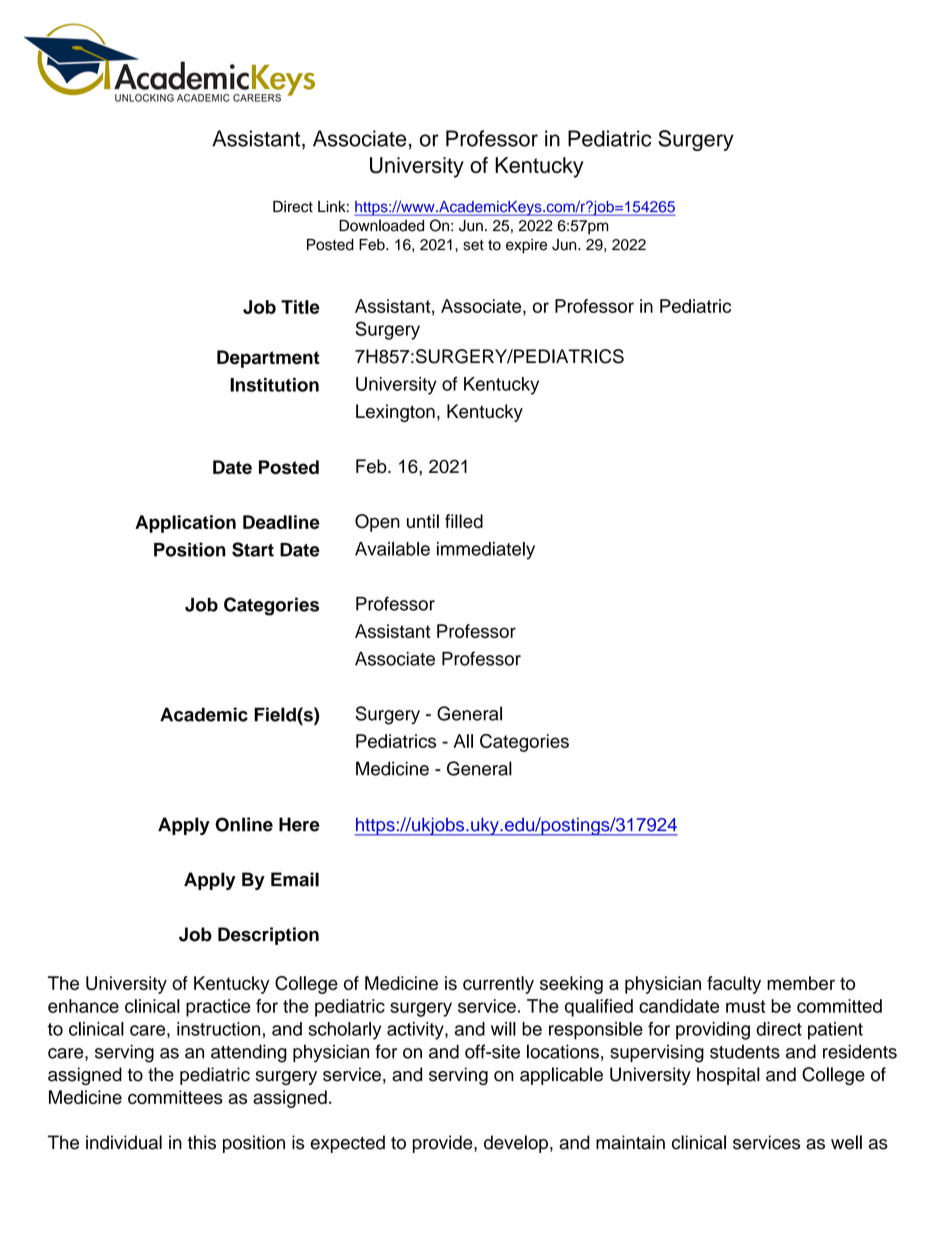 This screenshot has height=1233, width=952. I want to click on expire, so click(526, 246).
